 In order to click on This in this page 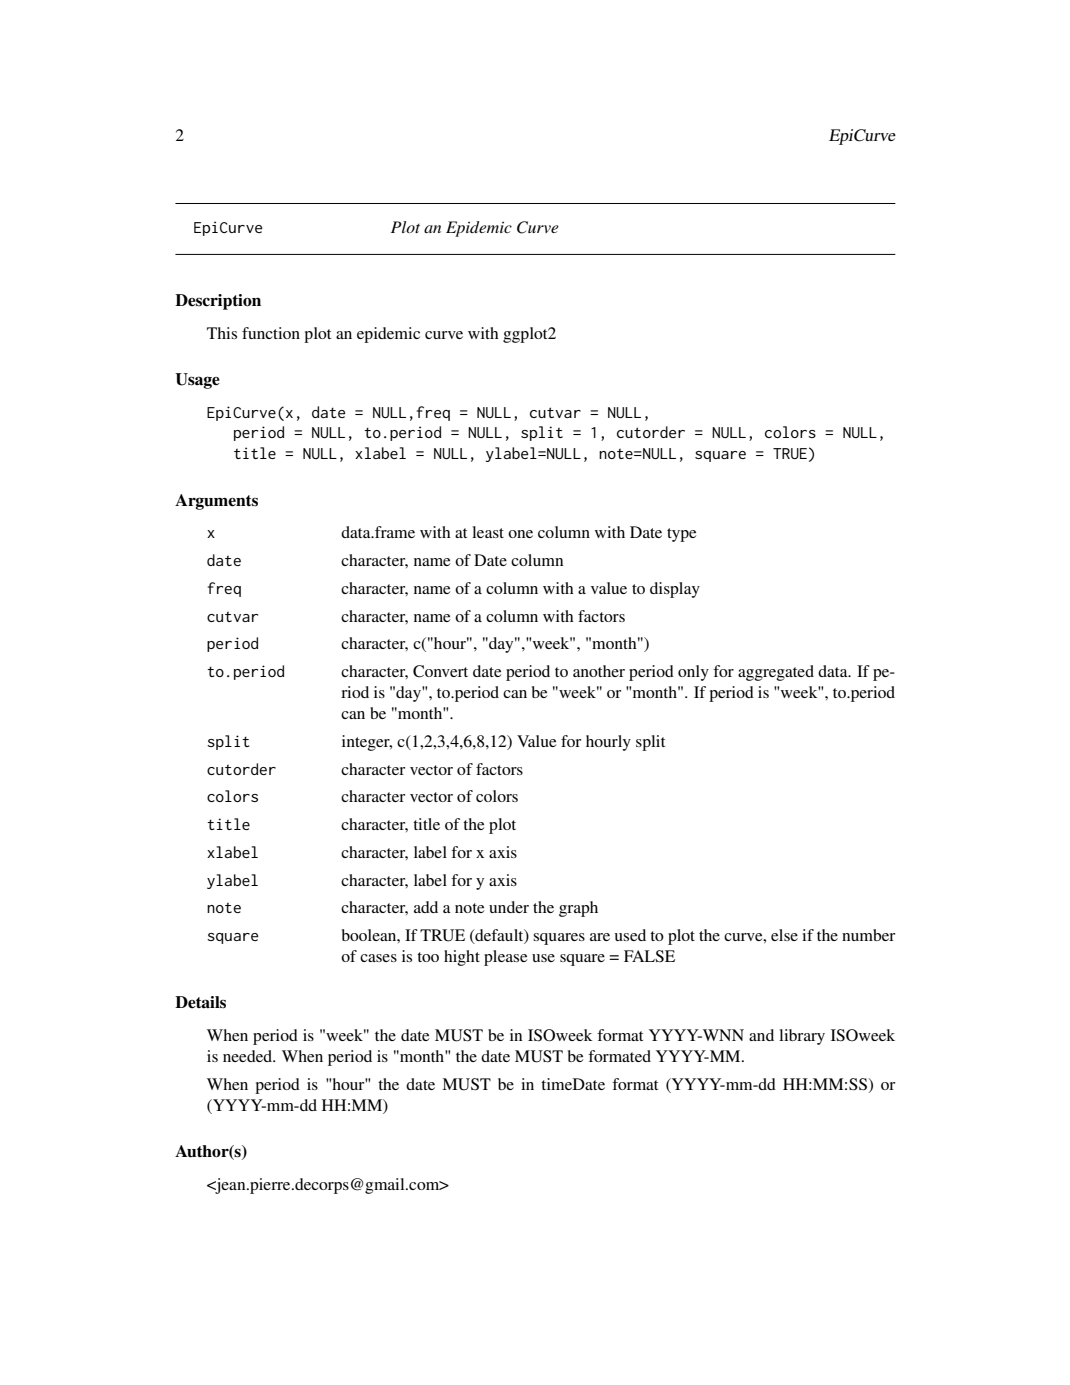, I will do `click(222, 333)`.
